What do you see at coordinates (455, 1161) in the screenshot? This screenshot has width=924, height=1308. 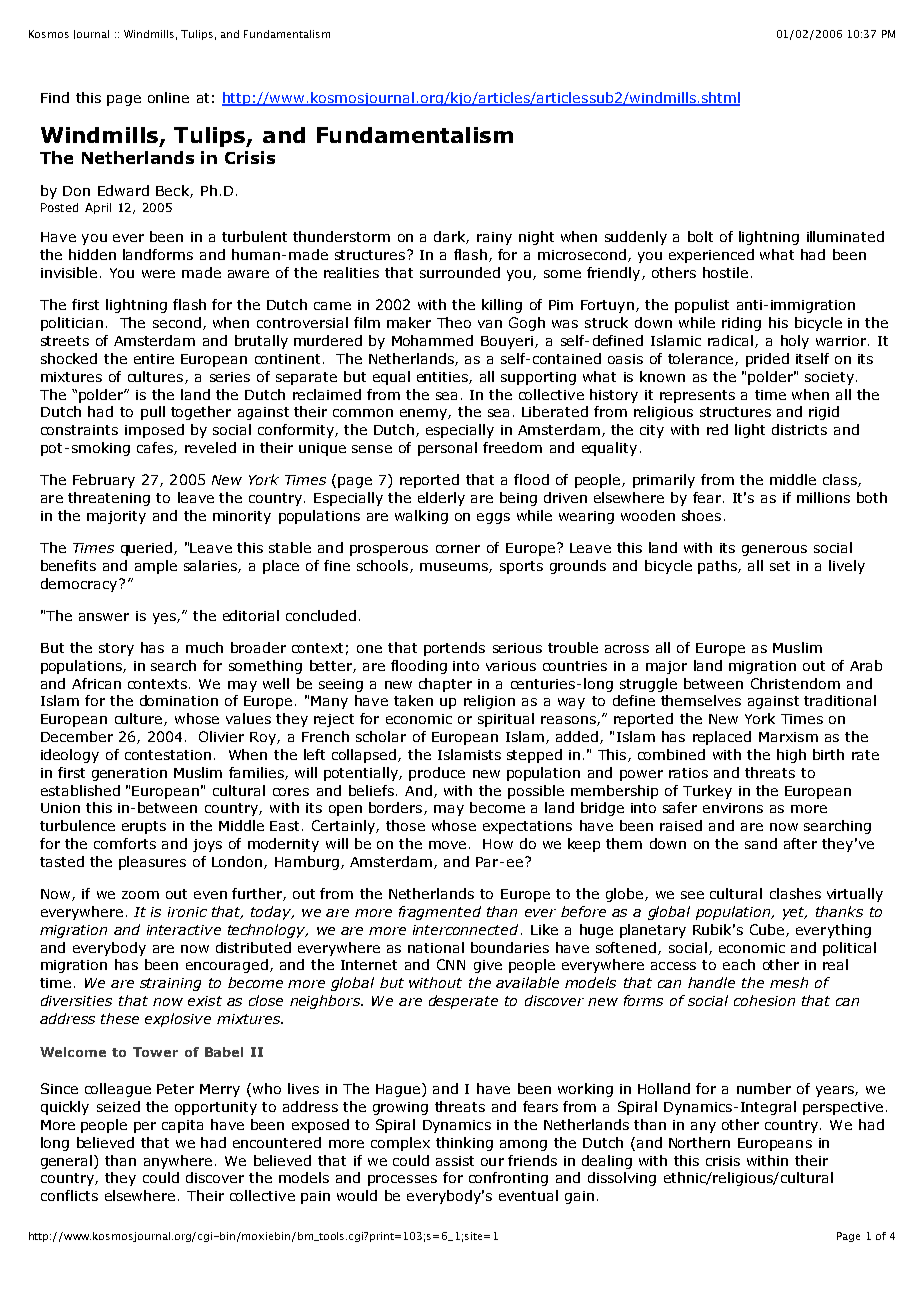 I see `assist` at bounding box center [455, 1161].
